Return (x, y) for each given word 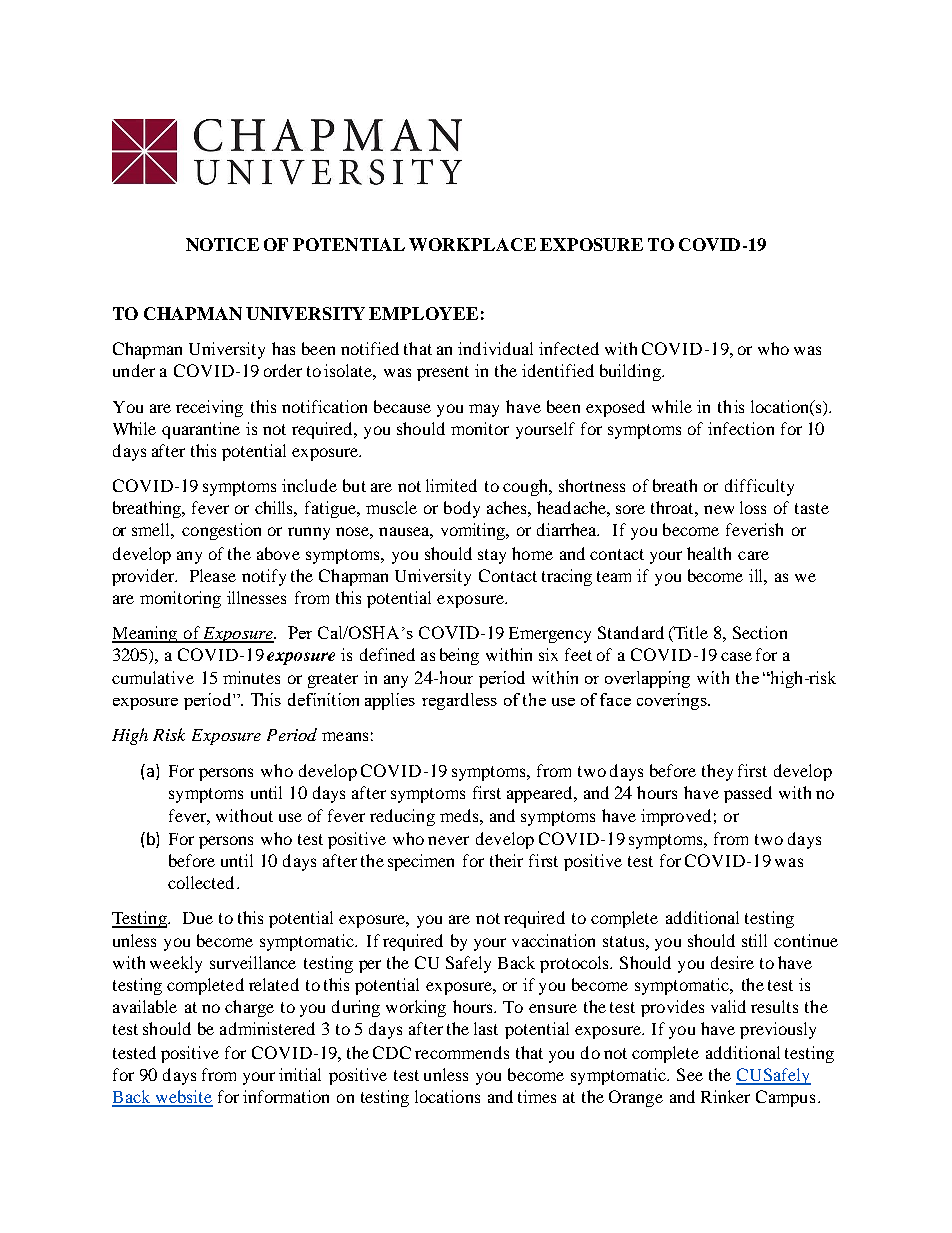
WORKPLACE (472, 244)
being (459, 656)
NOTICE (222, 244)
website (183, 1098)
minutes (251, 677)
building (631, 372)
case (736, 656)
